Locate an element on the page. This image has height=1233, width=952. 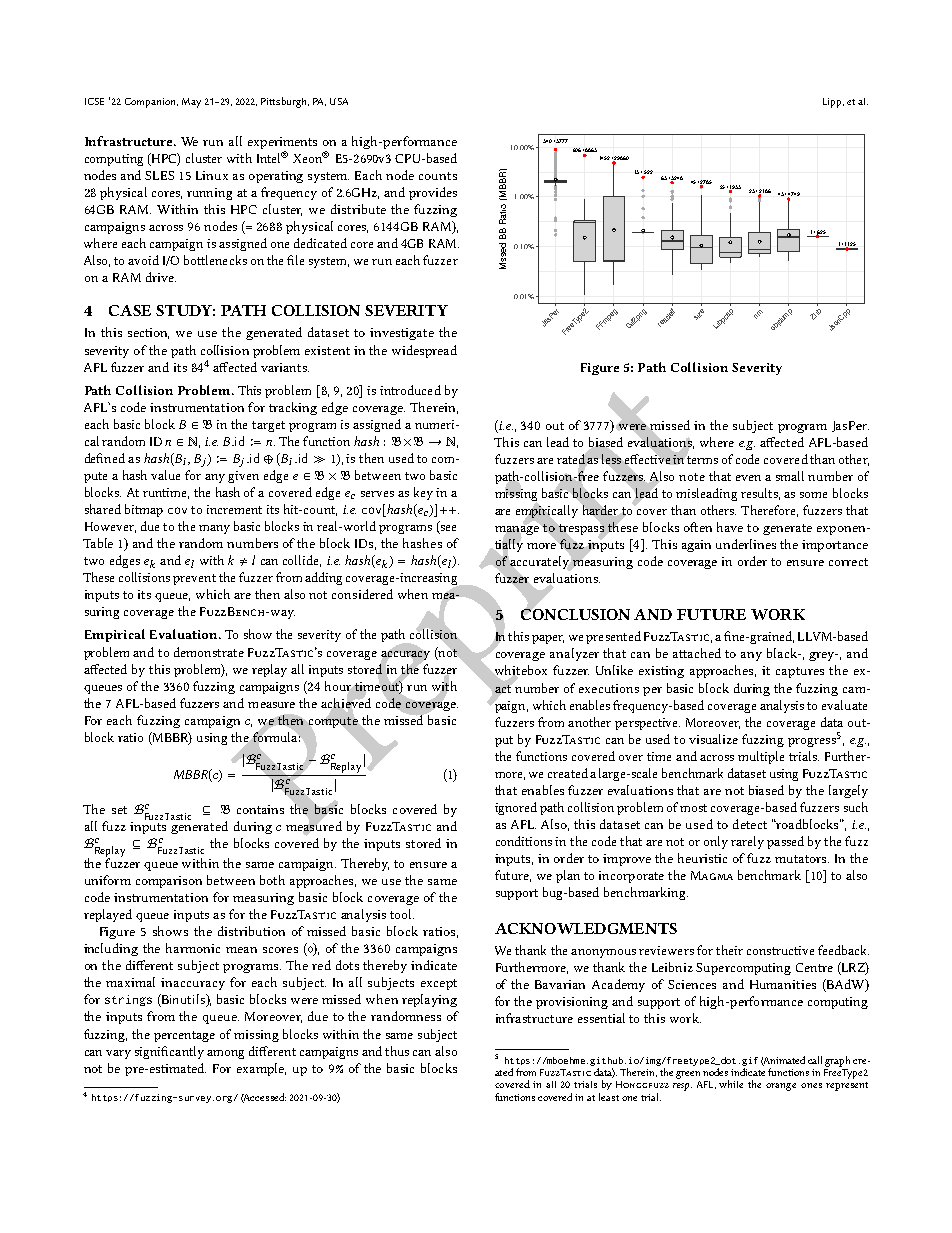
black is located at coordinates (783, 653).
